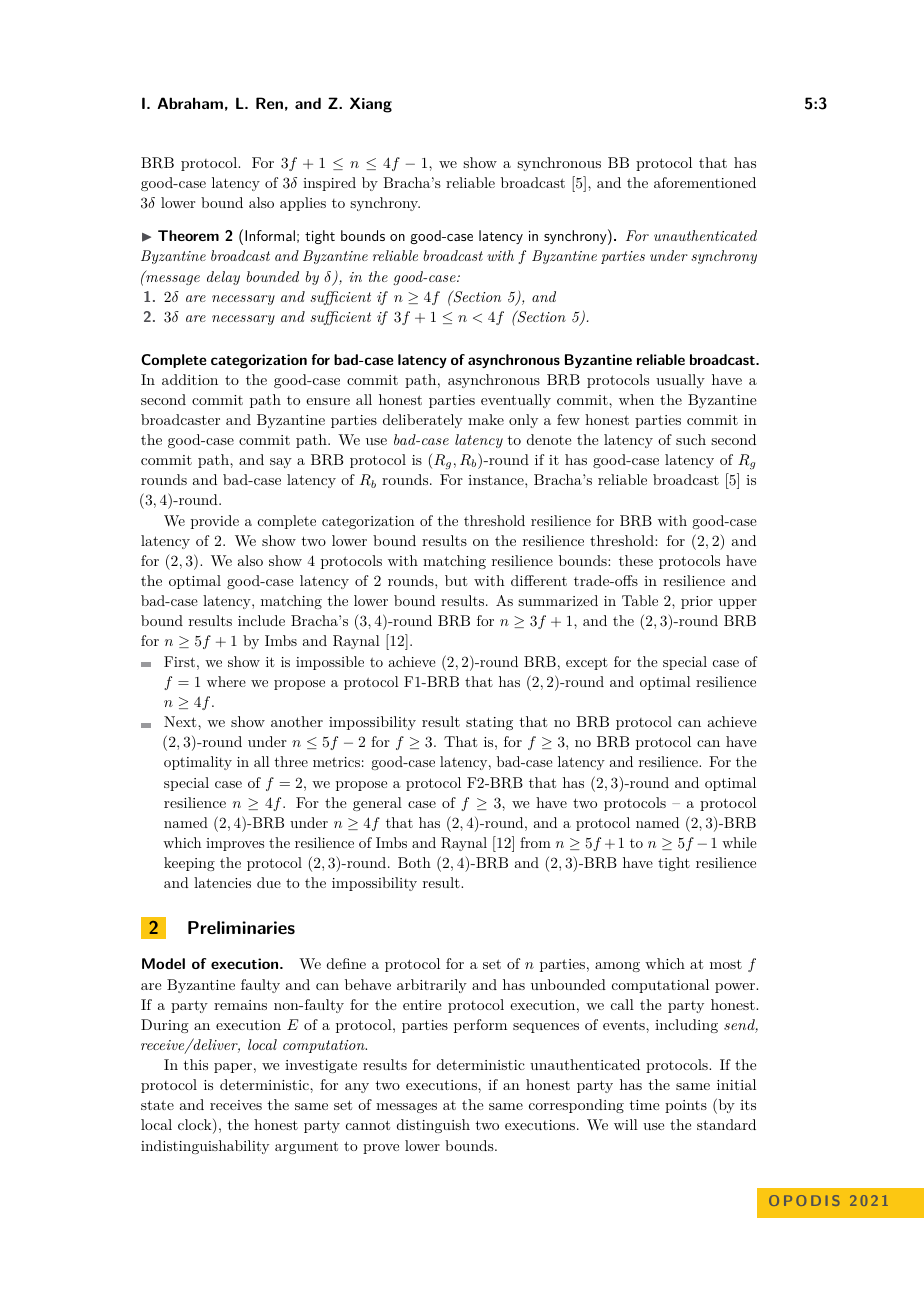  What do you see at coordinates (196, 1064) in the image?
I see `this` at bounding box center [196, 1064].
